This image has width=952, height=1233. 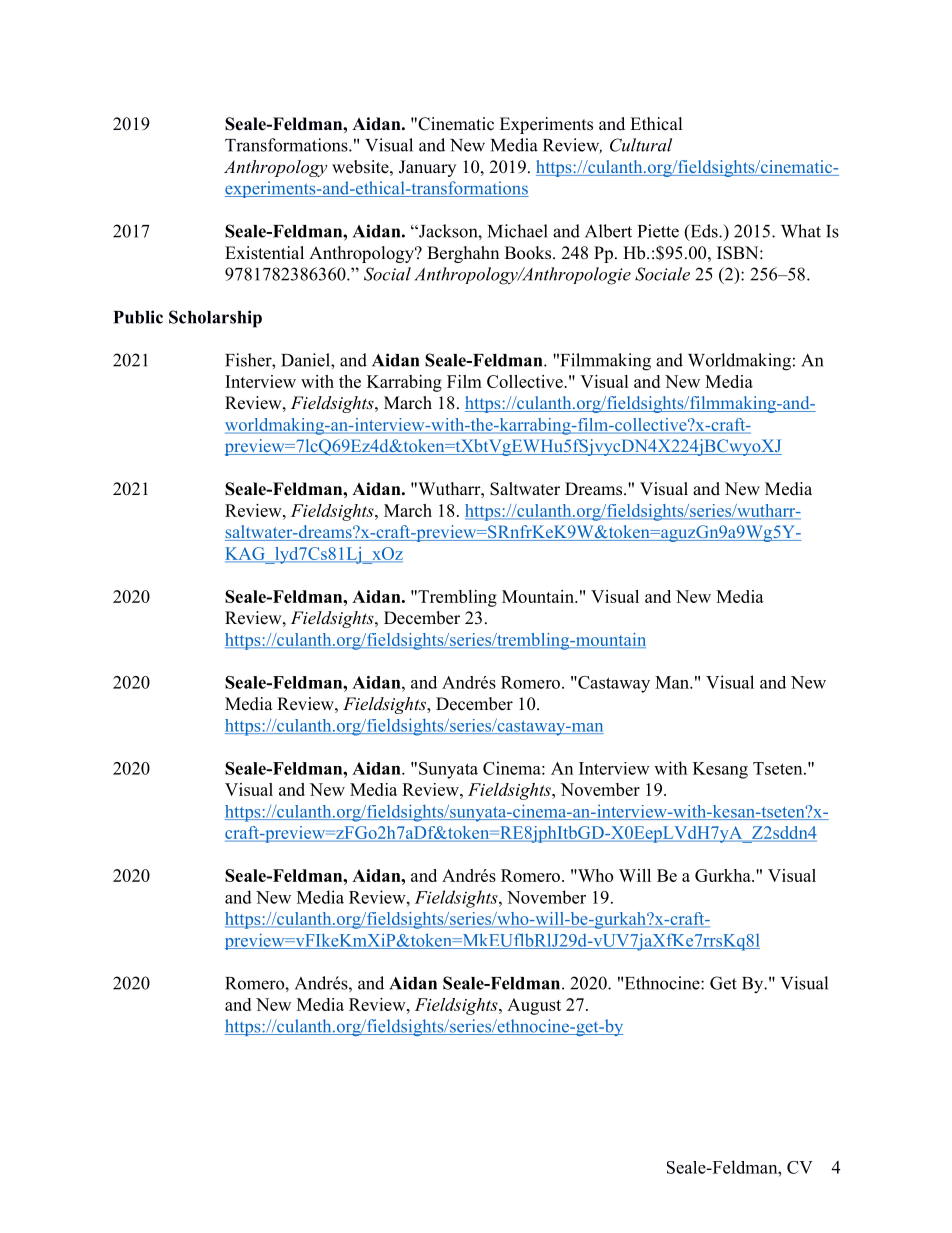 I want to click on Gurkha, so click(x=724, y=875).
